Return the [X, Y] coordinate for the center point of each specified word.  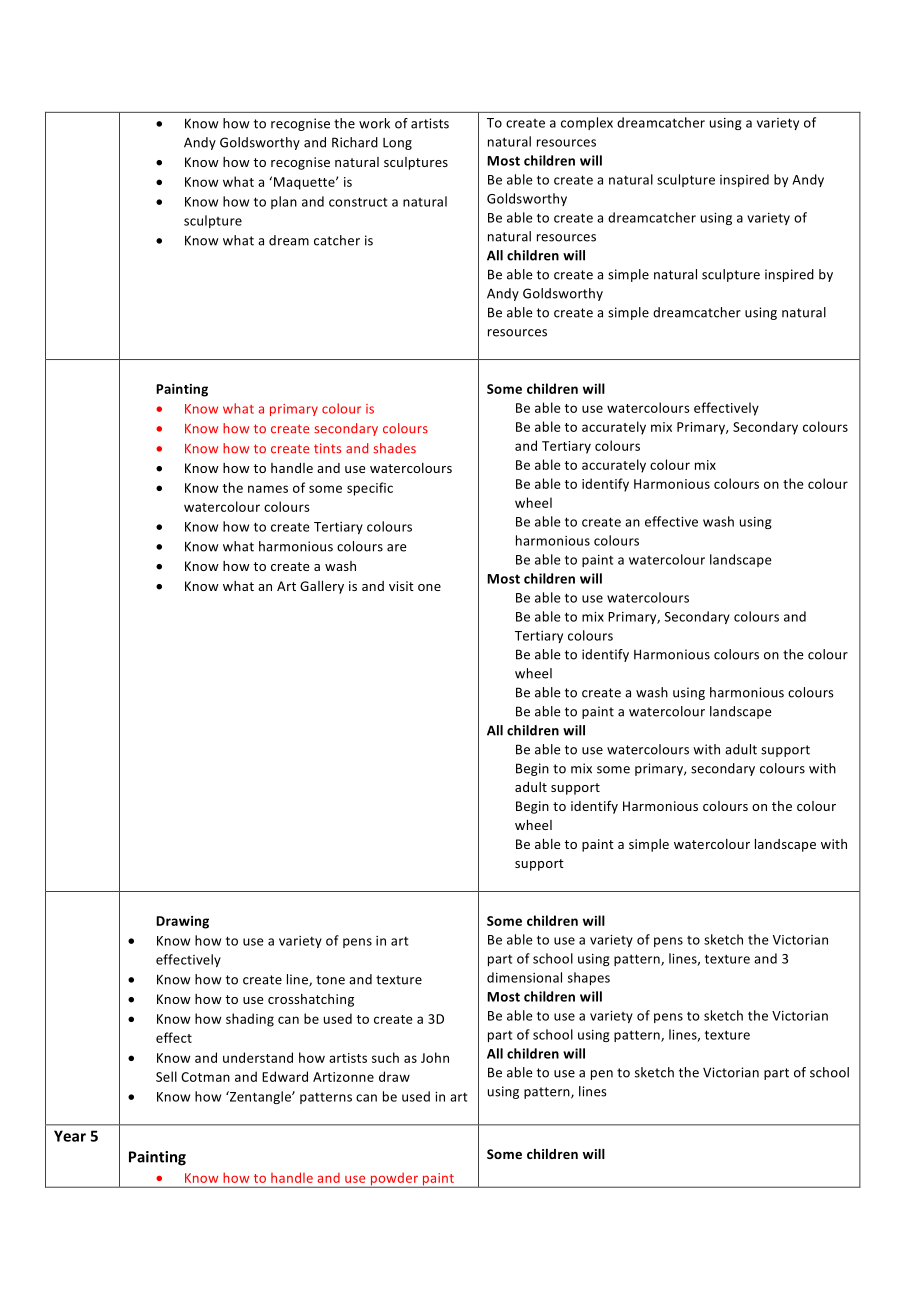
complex [587, 123]
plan [284, 202]
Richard [355, 142]
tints [327, 448]
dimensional [524, 977]
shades [394, 448]
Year [70, 1136]
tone [330, 980]
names [268, 489]
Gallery [322, 587]
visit [401, 586]
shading [250, 1020]
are [396, 548]
